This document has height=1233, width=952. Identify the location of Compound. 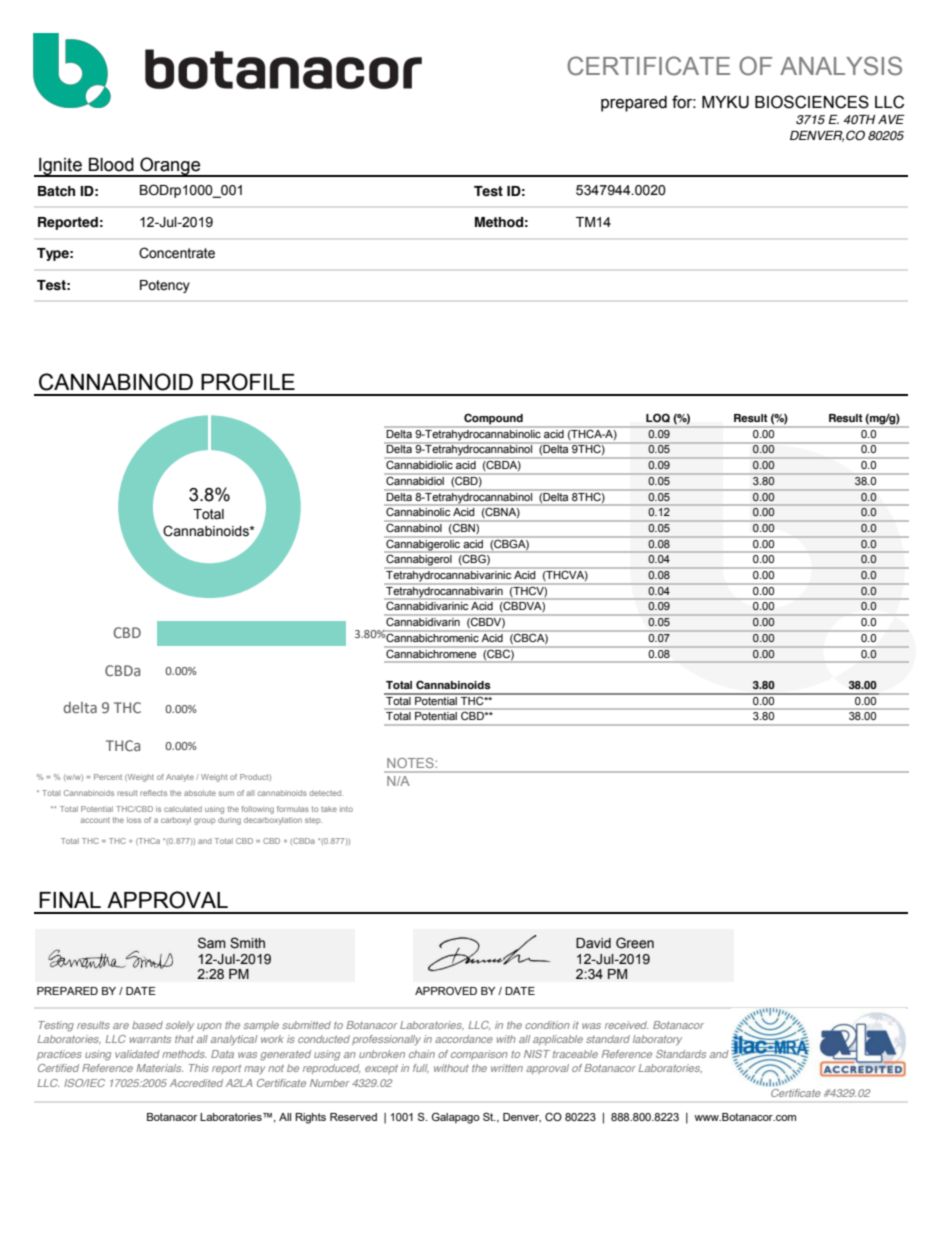
(493, 420).
